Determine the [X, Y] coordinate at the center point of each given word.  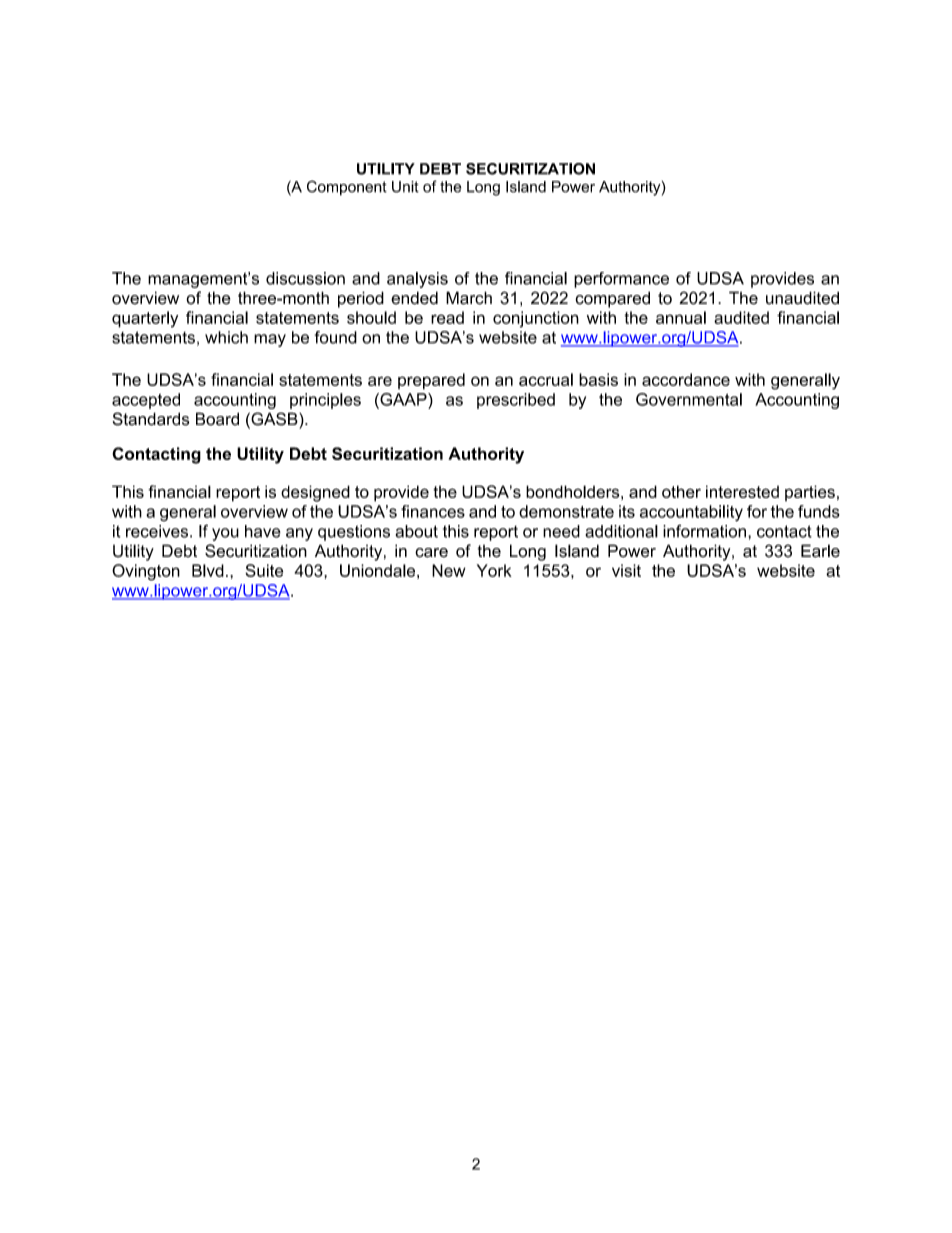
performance [621, 280]
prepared [431, 381]
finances [433, 511]
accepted [146, 401]
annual [681, 317]
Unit [405, 187]
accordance [686, 379]
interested [742, 491]
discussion [305, 278]
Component [347, 188]
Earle [820, 551]
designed [315, 493]
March [469, 298]
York [494, 570]
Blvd [208, 570]
